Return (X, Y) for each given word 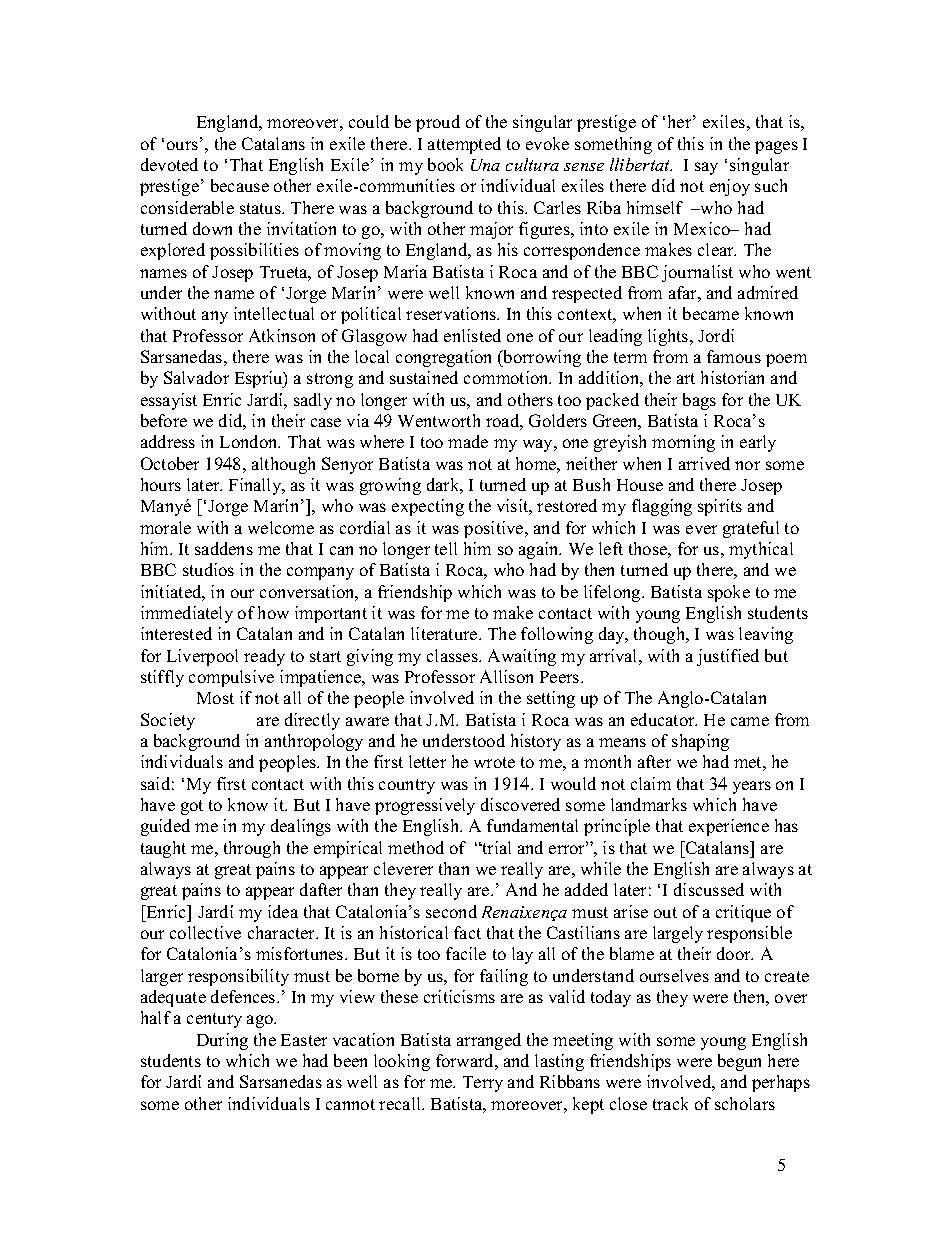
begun (739, 1062)
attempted (464, 145)
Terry (483, 1084)
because (240, 185)
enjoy (730, 187)
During (222, 1041)
